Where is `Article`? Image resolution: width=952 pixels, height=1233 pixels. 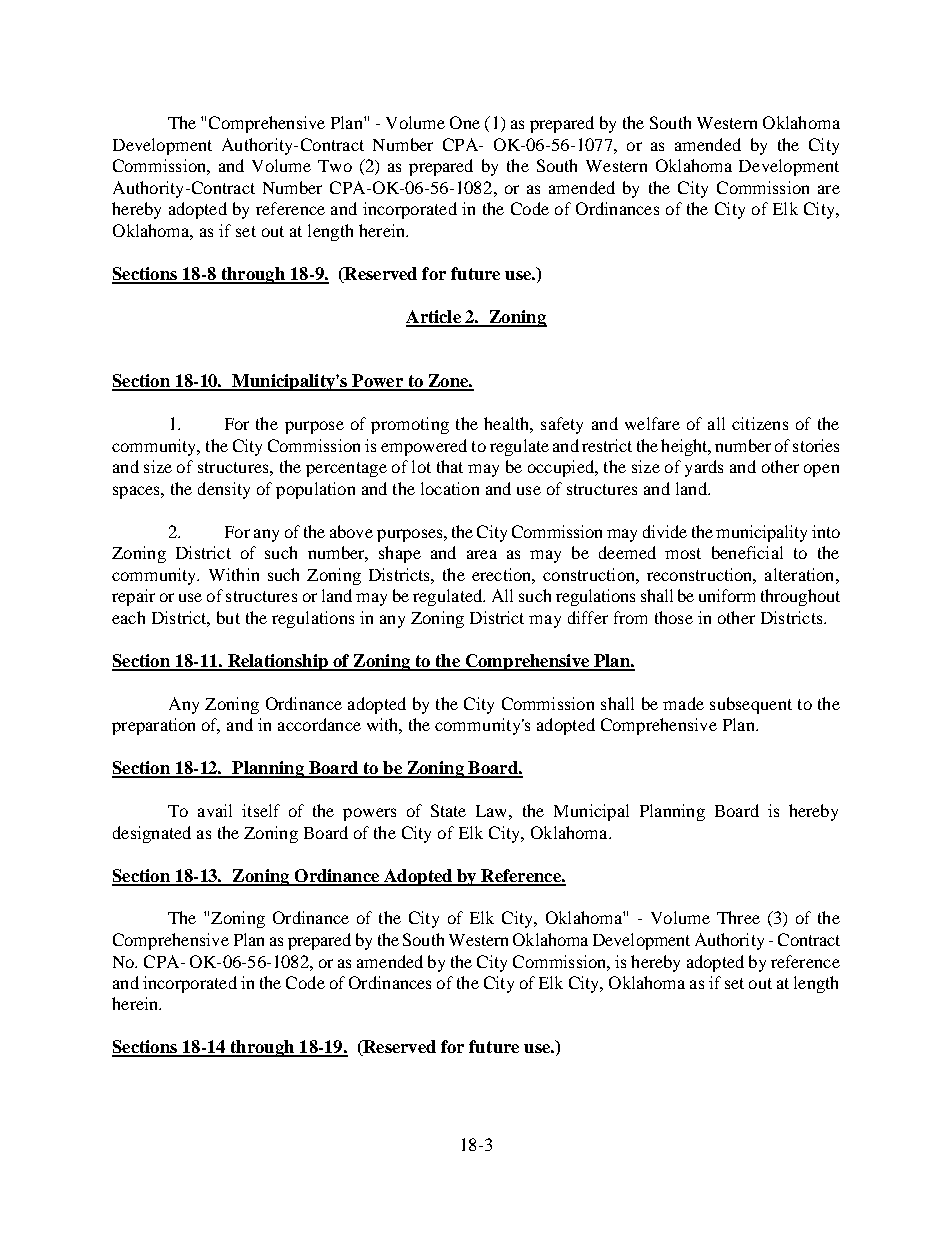
Article is located at coordinates (434, 318).
